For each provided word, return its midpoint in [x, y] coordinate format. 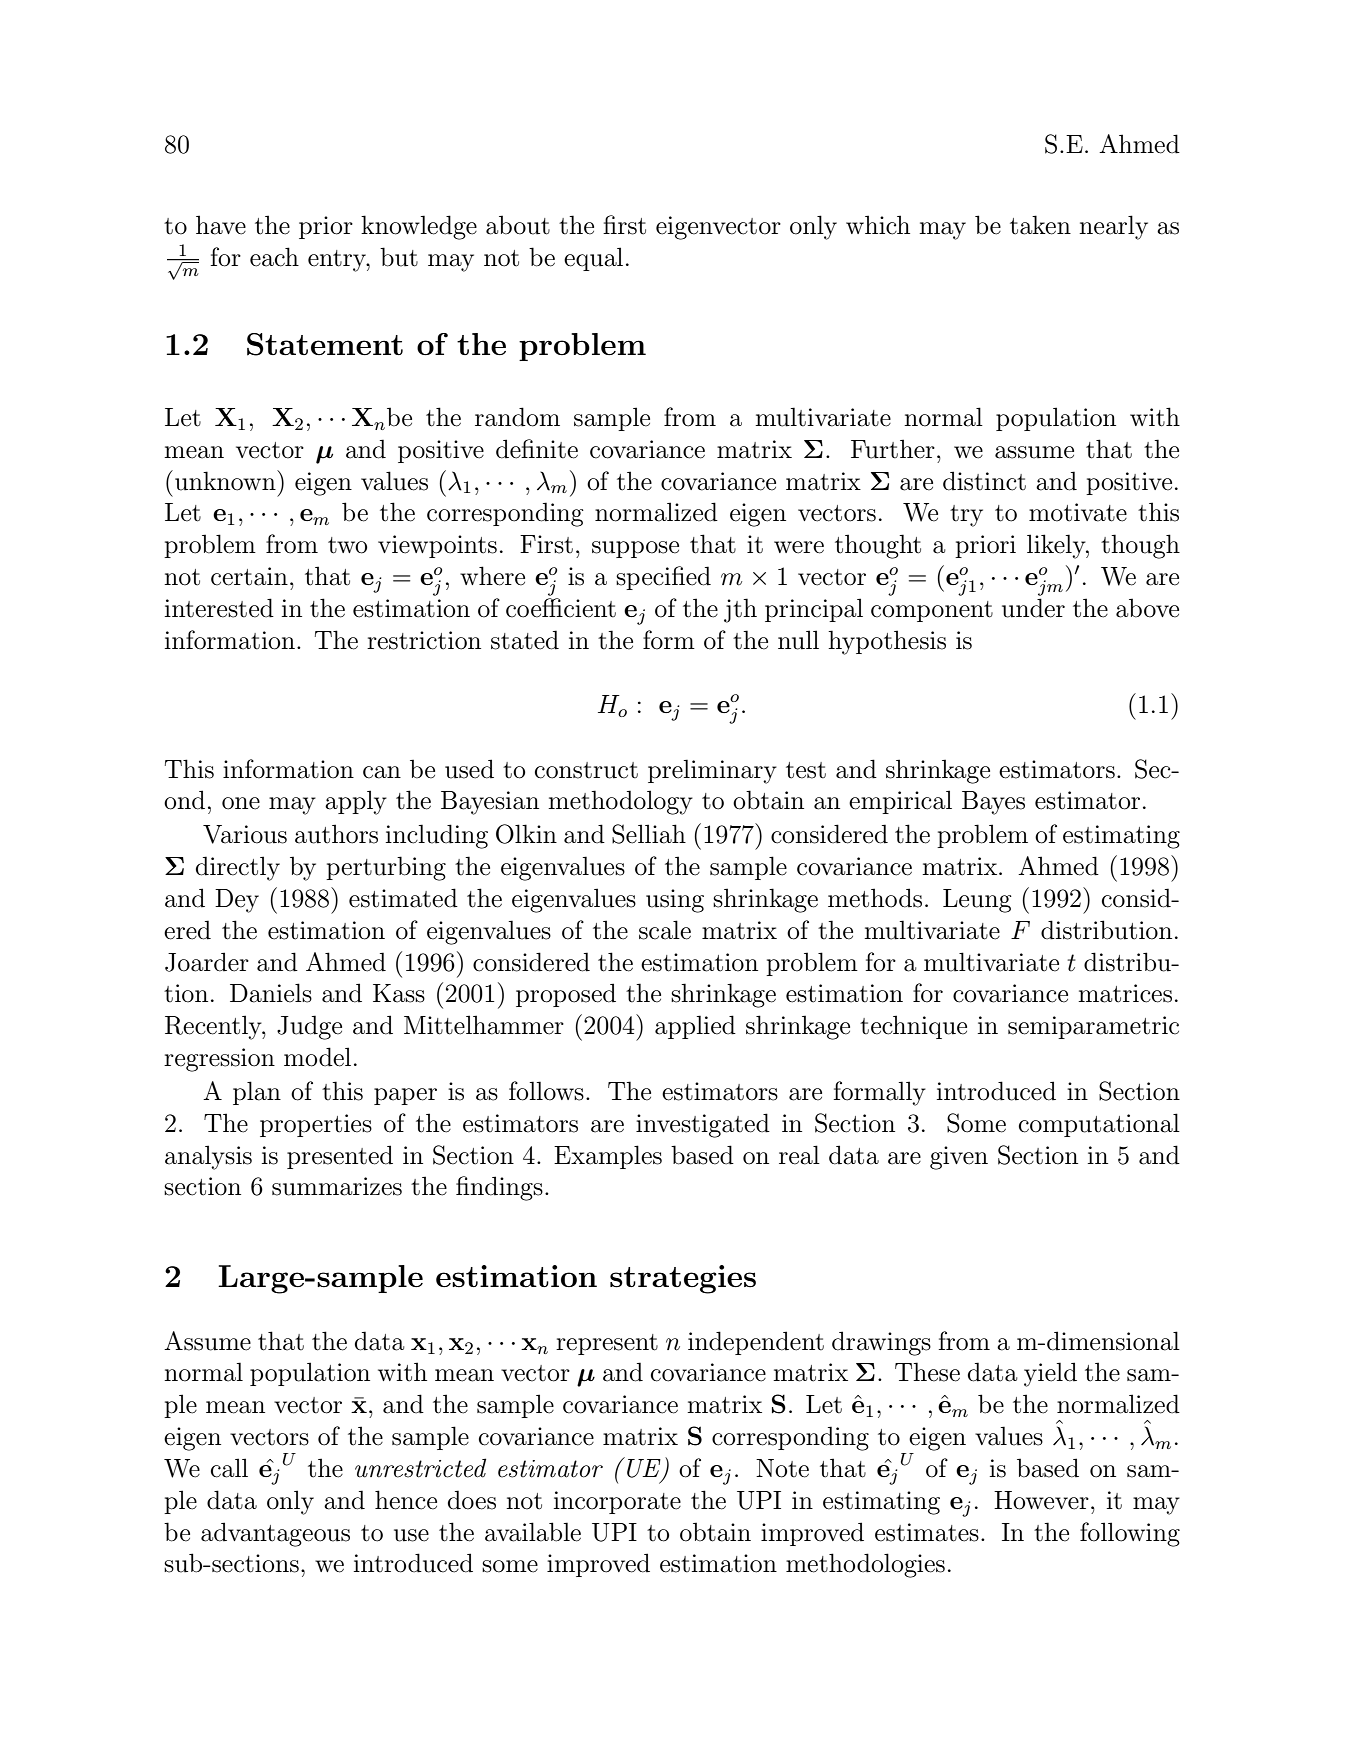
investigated [703, 1125]
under [1033, 608]
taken [1040, 225]
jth [740, 610]
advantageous [275, 1534]
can [382, 772]
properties [316, 1125]
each [274, 257]
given [959, 1158]
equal [593, 259]
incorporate [617, 1502]
